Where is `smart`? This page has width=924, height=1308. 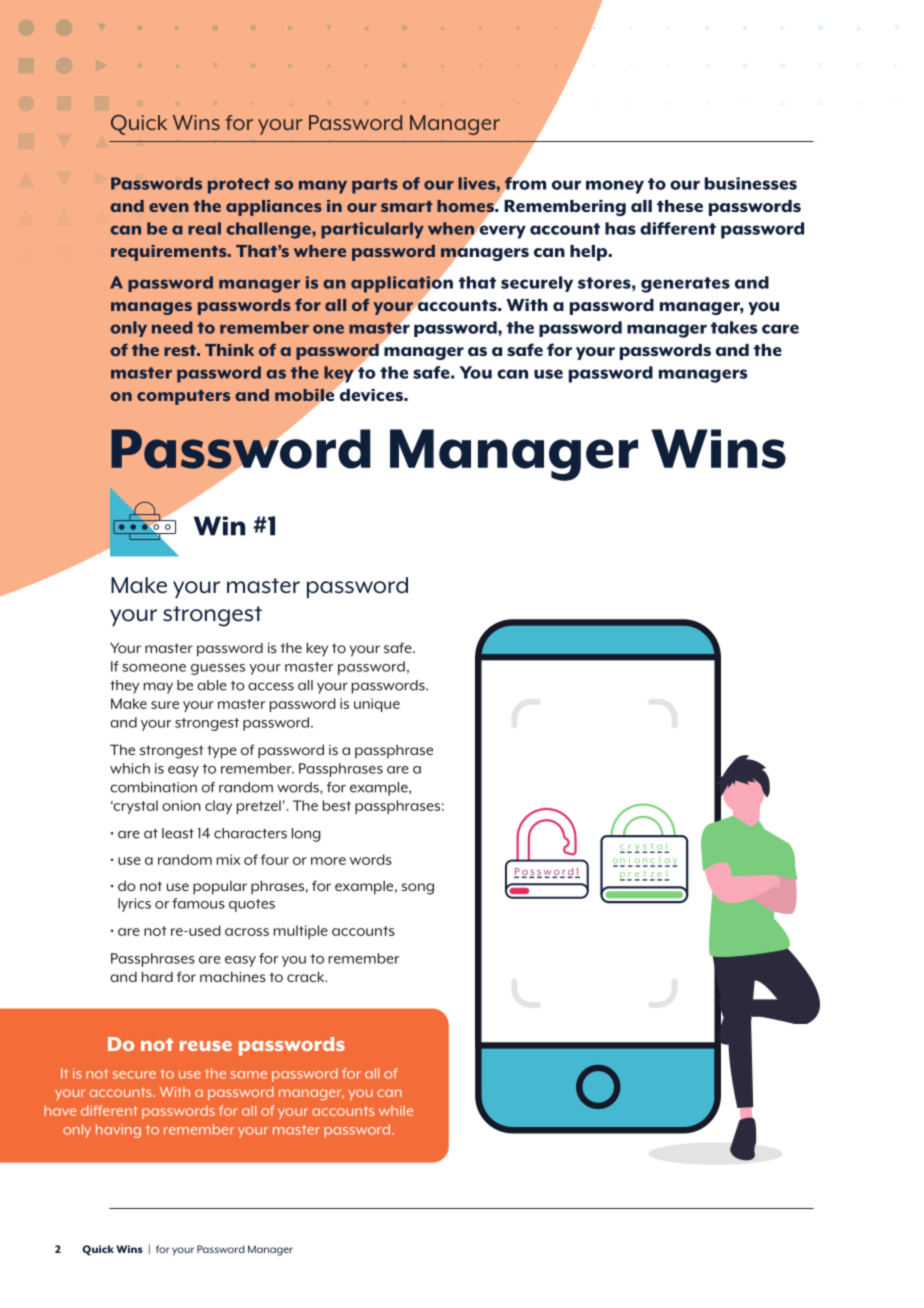 smart is located at coordinates (406, 206).
